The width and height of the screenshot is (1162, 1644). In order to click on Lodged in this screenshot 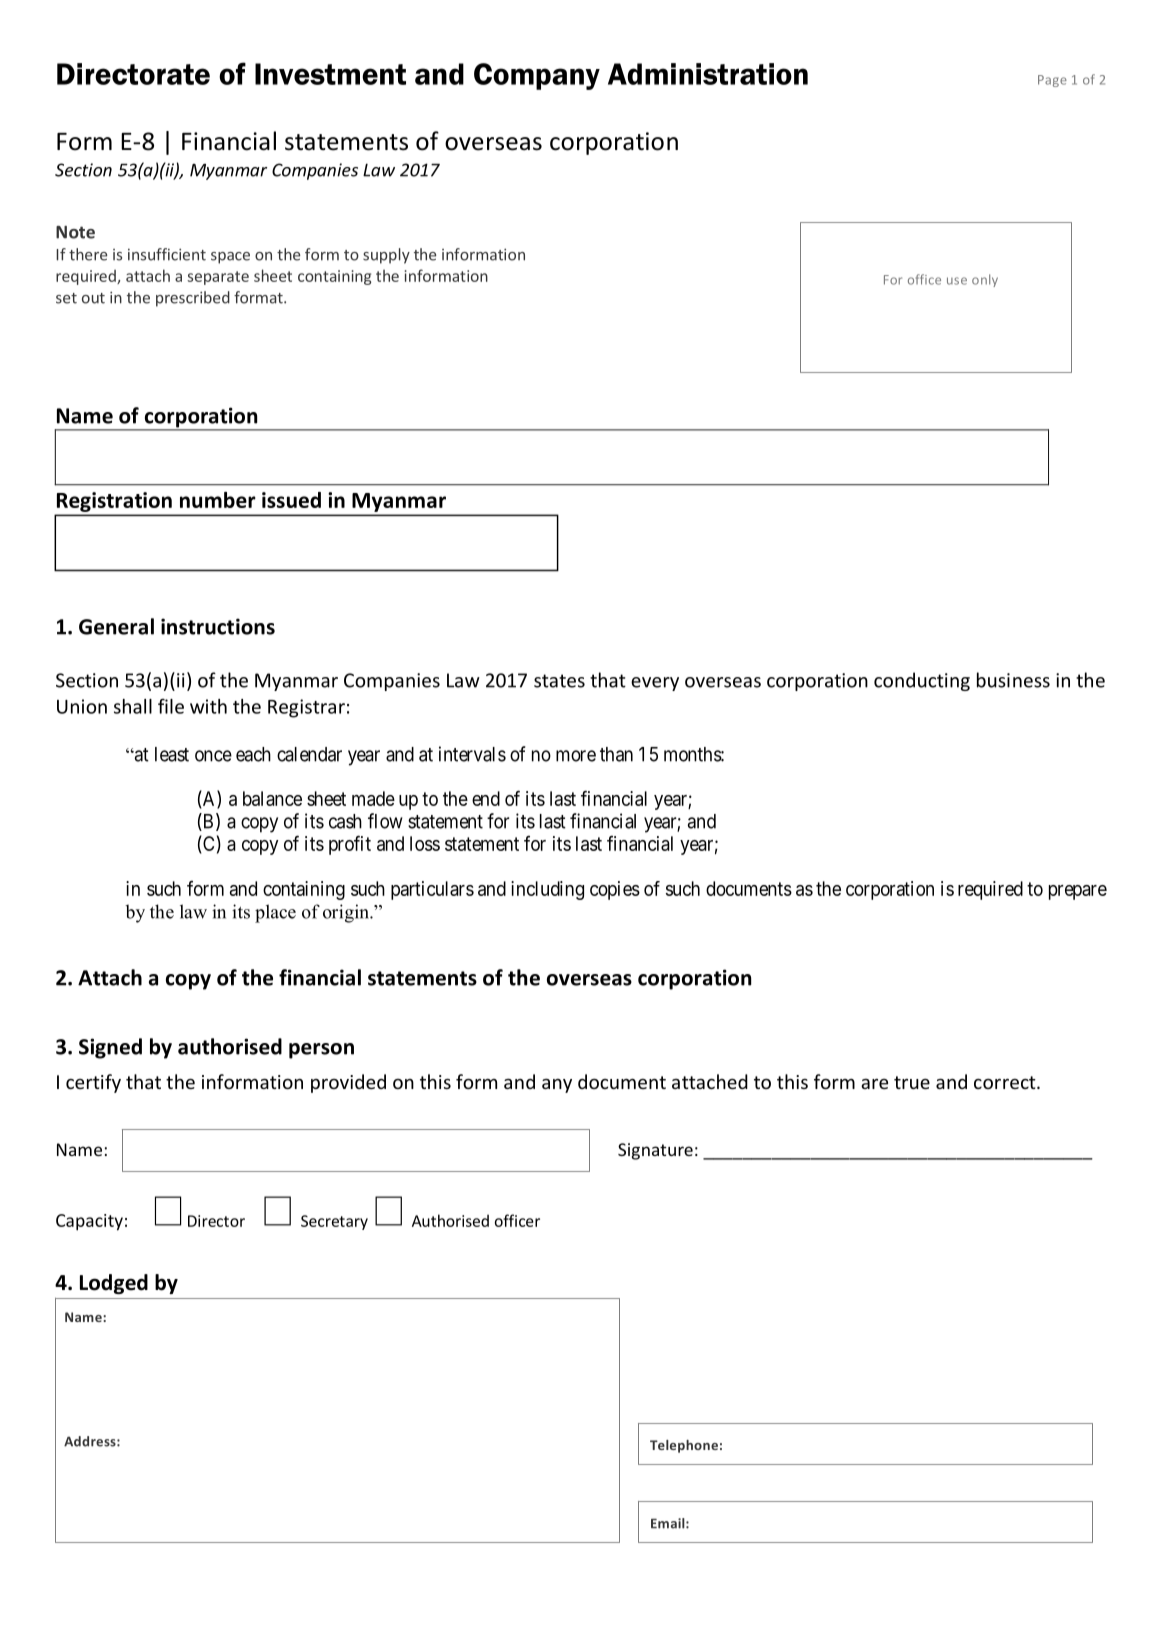, I will do `click(114, 1284)`.
